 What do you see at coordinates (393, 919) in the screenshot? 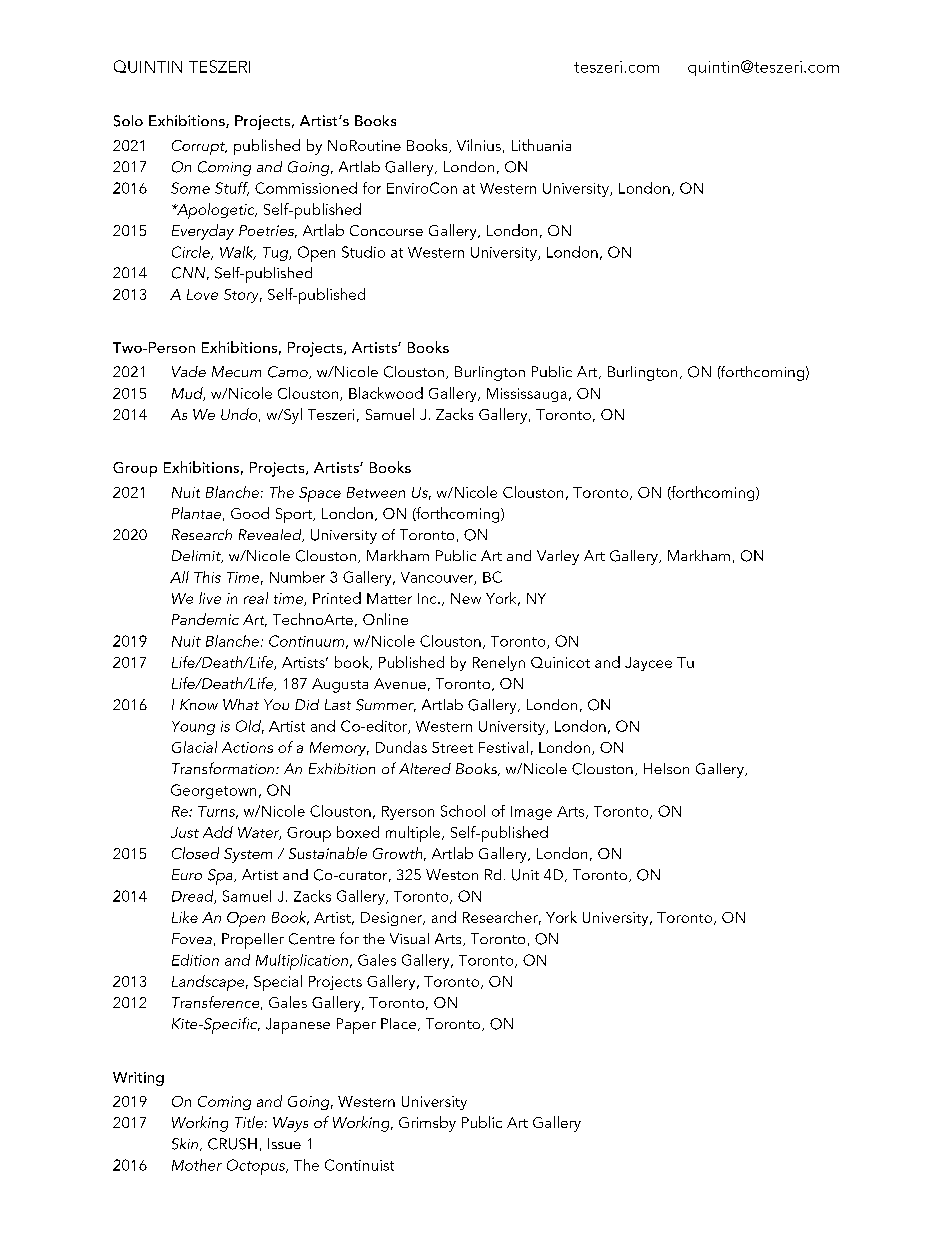
I see `Designer` at bounding box center [393, 919].
